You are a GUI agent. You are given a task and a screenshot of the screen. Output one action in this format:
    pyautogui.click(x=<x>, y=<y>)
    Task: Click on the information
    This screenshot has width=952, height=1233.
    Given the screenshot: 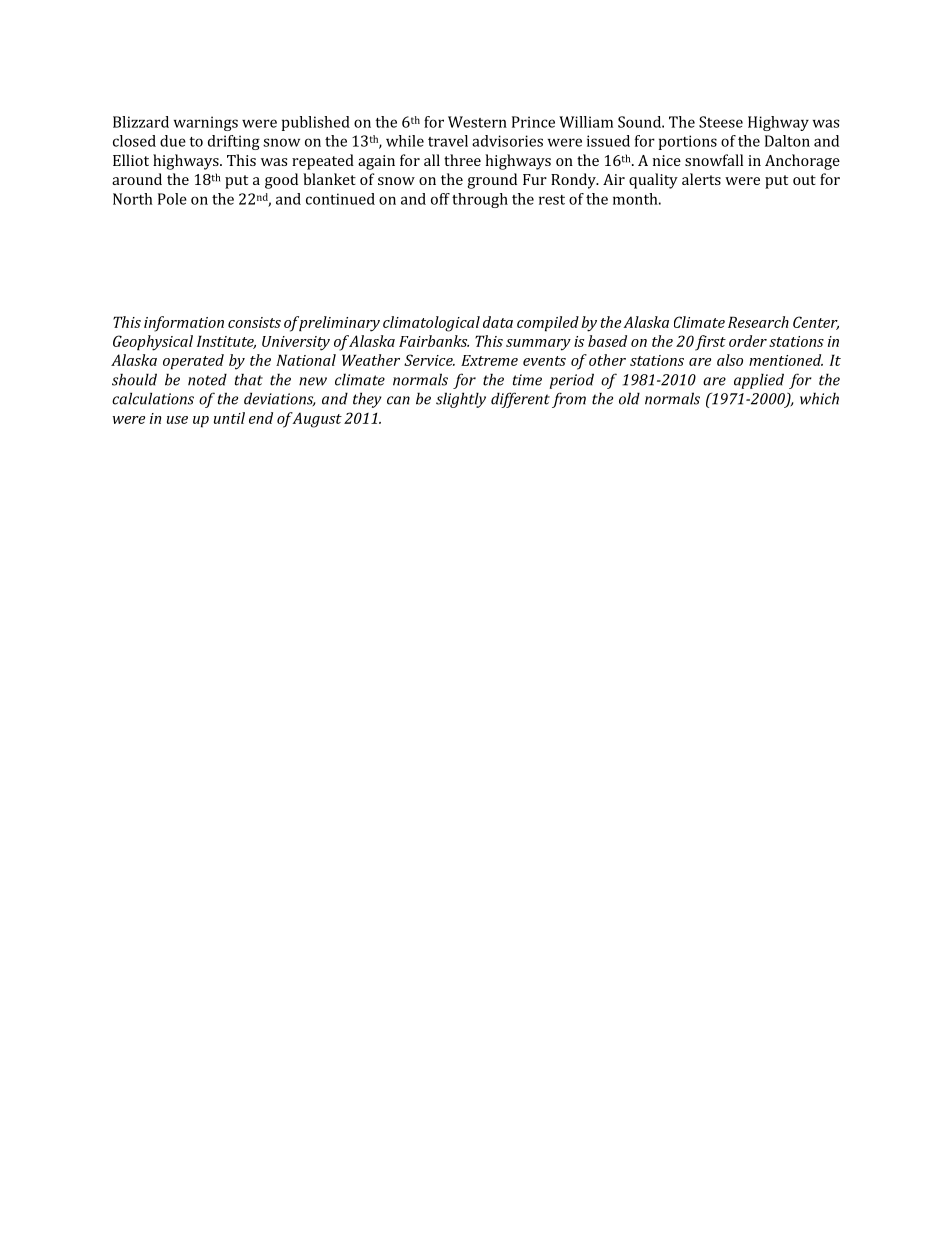 What is the action you would take?
    pyautogui.click(x=184, y=324)
